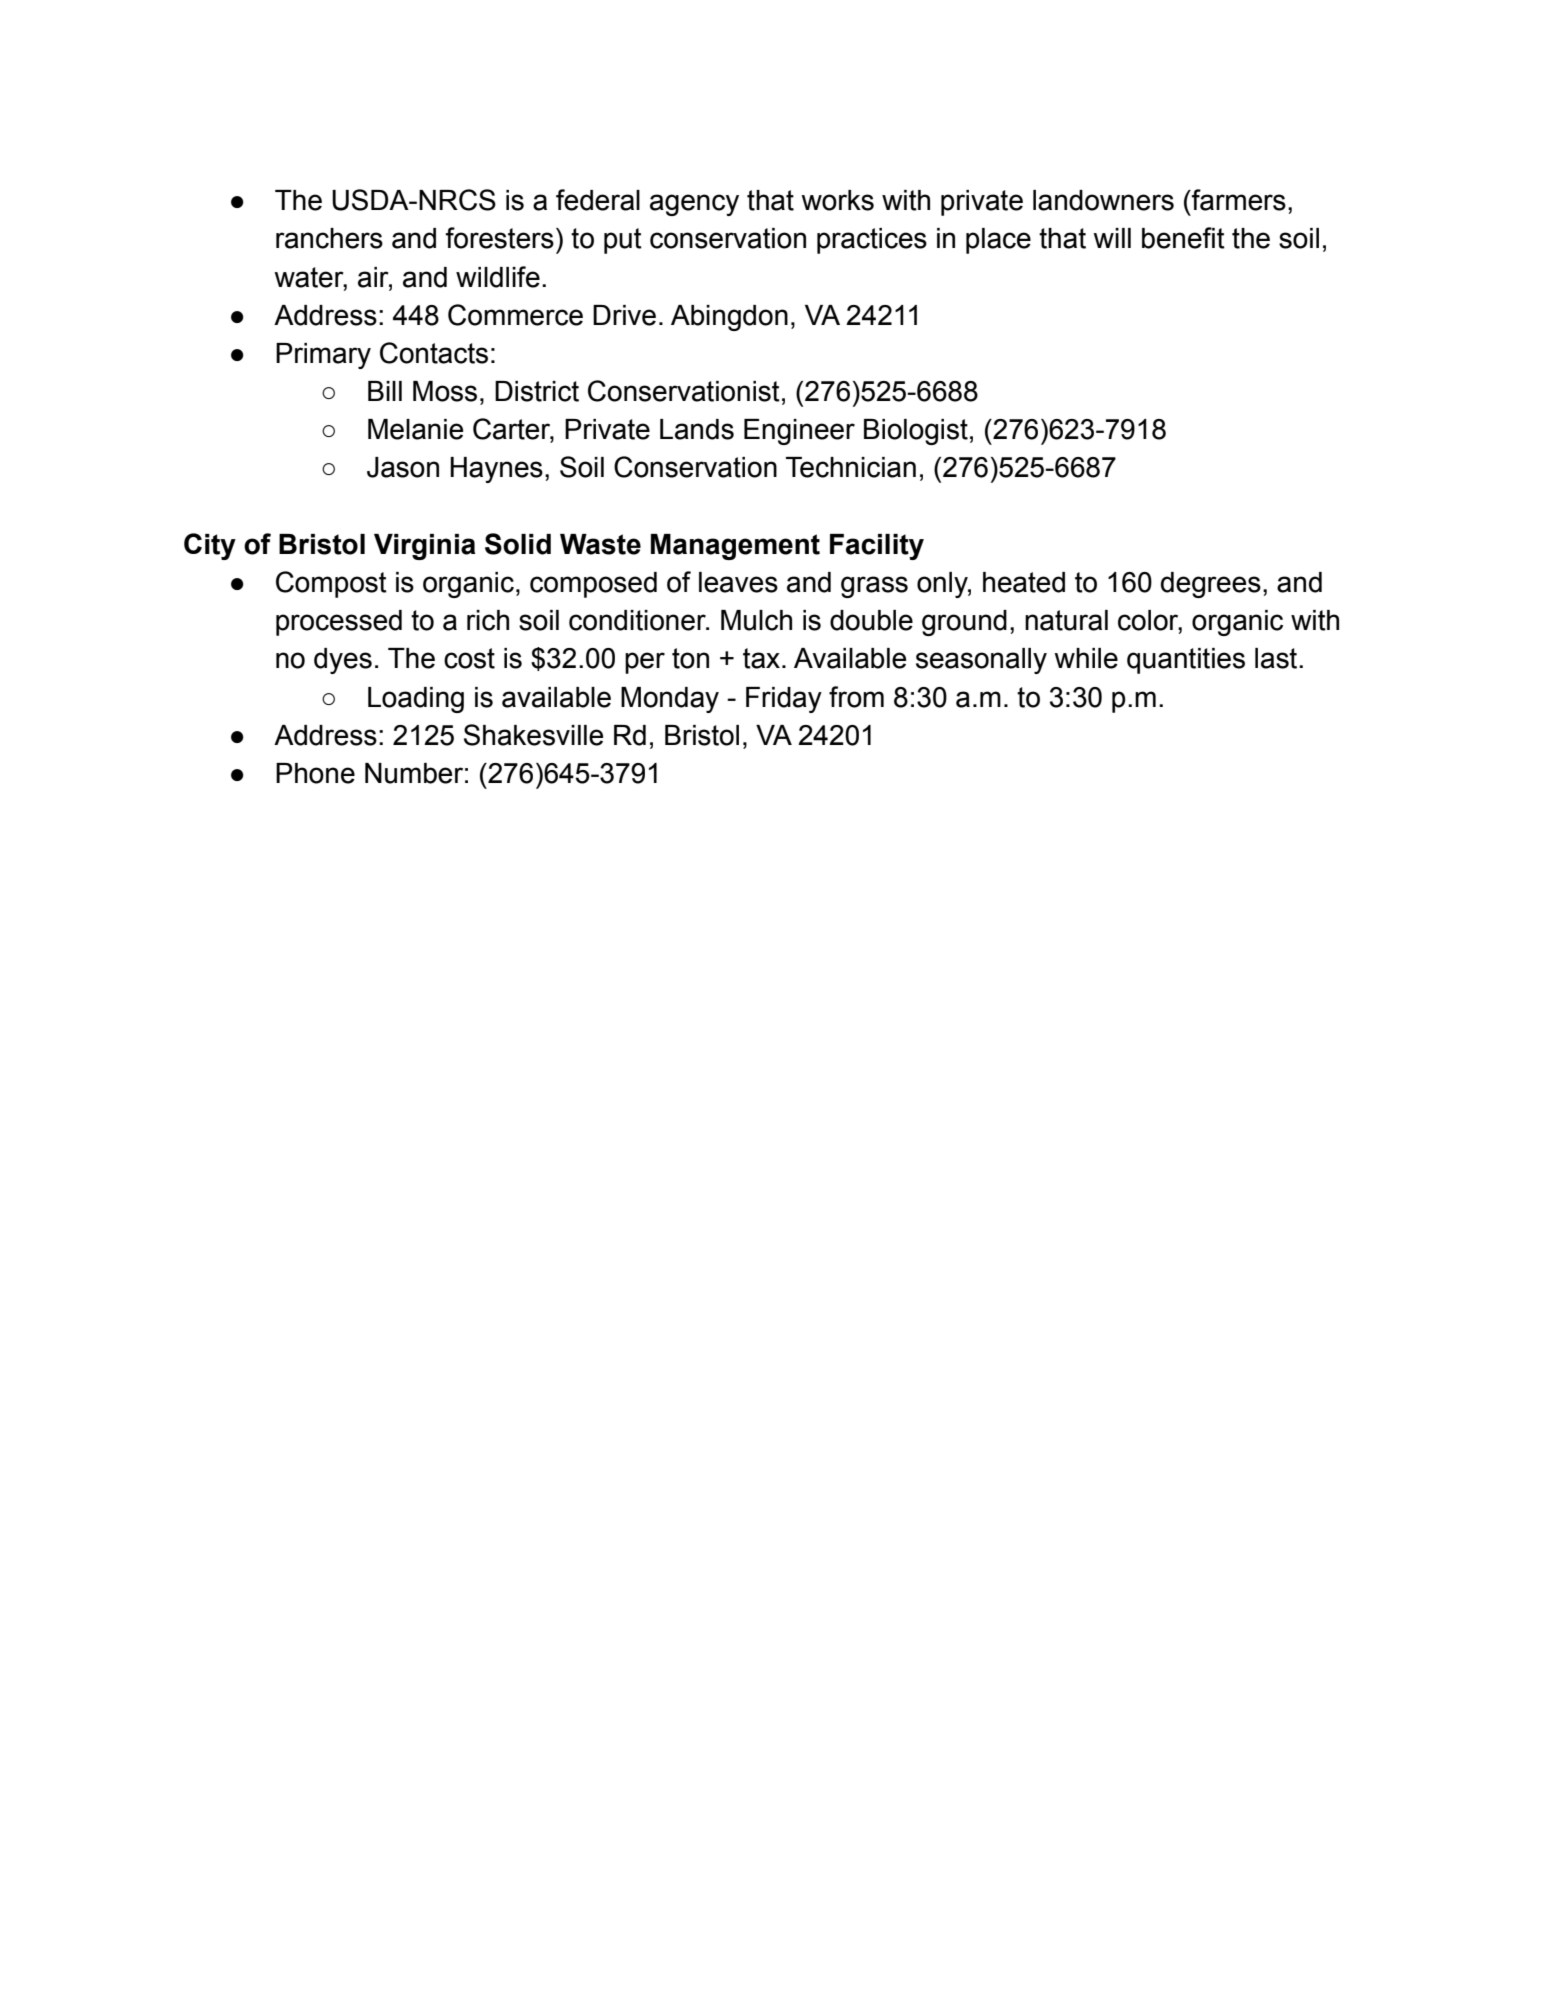  Describe the element at coordinates (329, 238) in the screenshot. I see `ranchers` at that location.
